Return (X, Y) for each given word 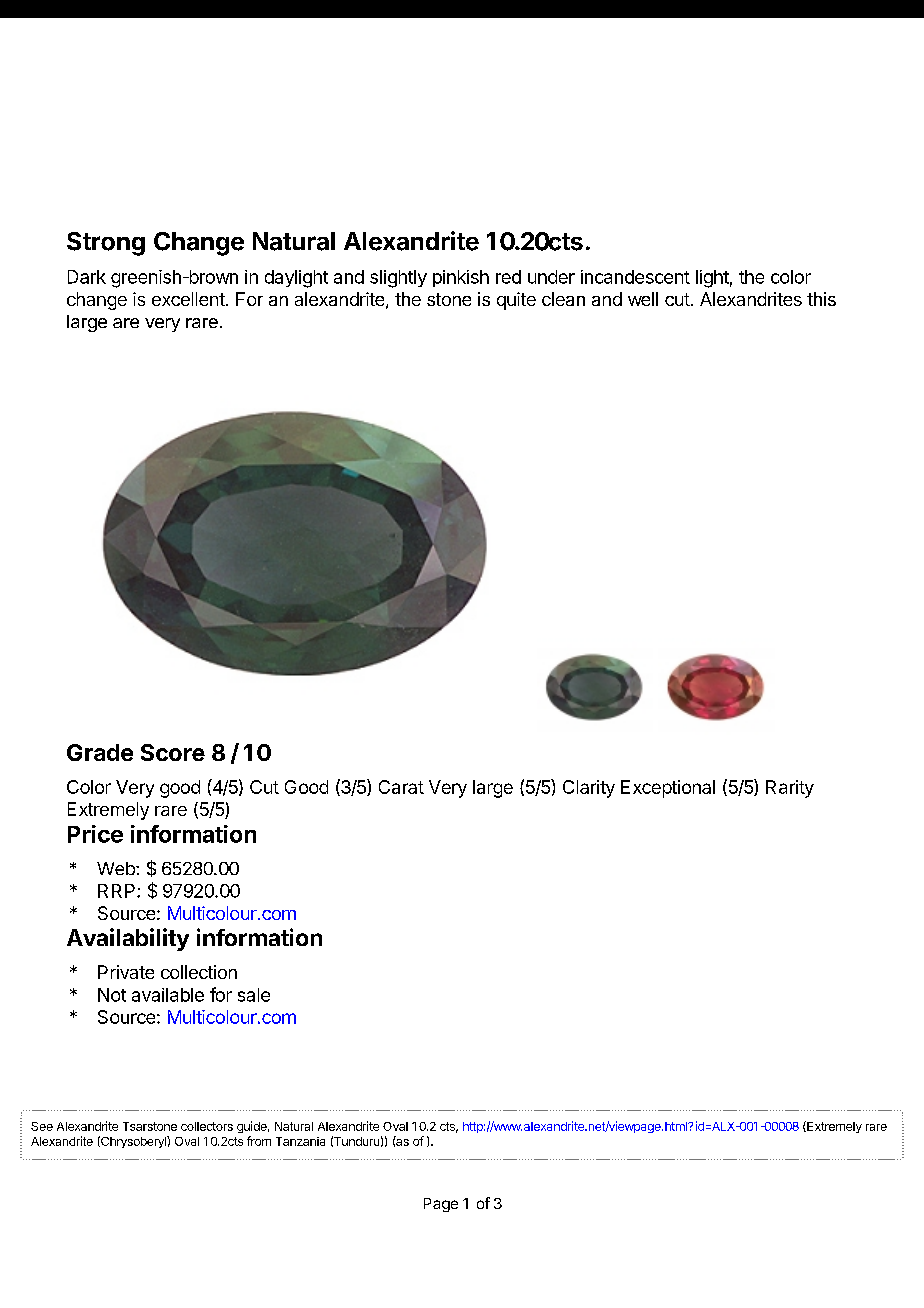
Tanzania (300, 1141)
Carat (401, 787)
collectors (207, 1126)
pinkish (461, 278)
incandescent (635, 277)
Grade (100, 752)
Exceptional (668, 789)
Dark (87, 277)
